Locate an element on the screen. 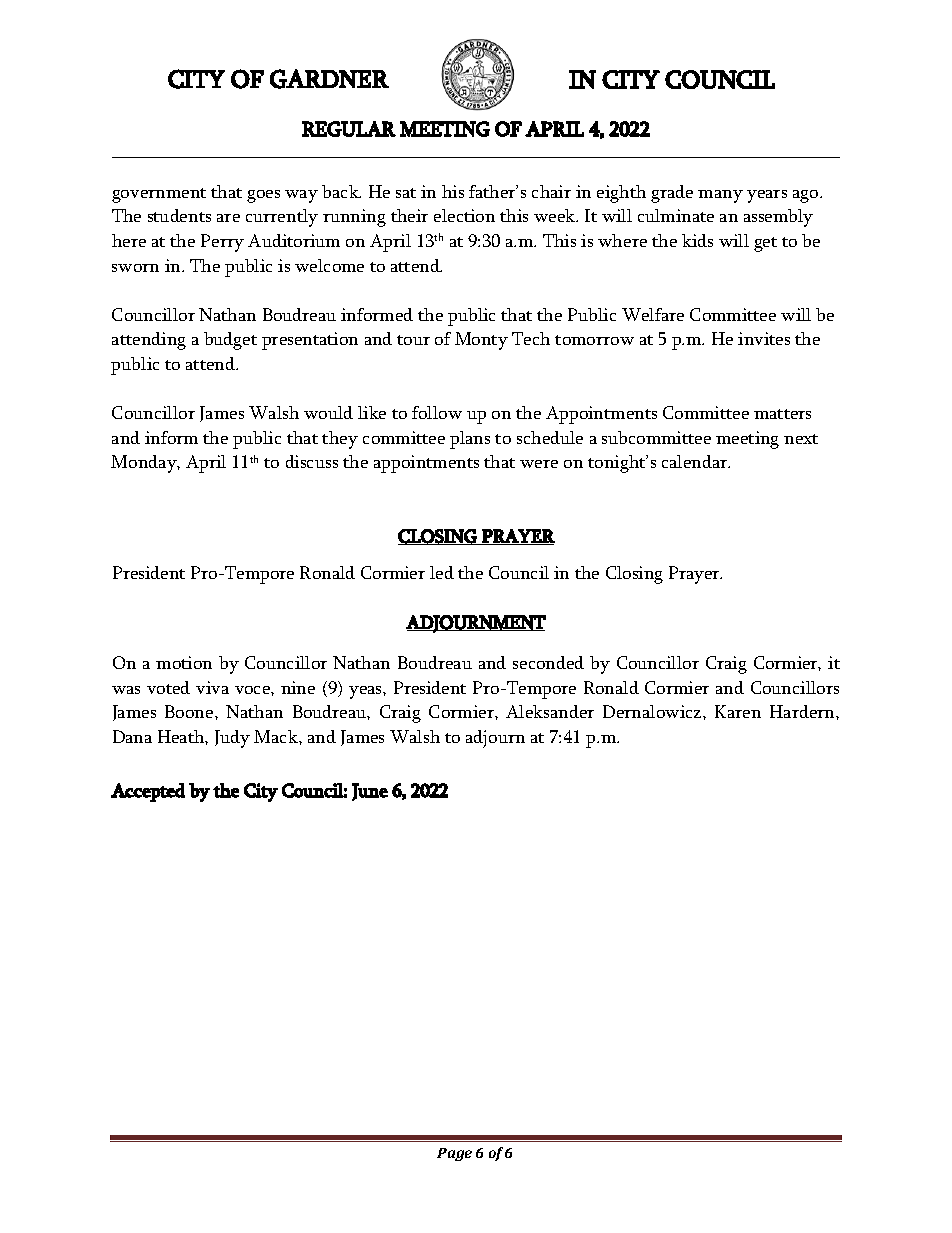 This screenshot has width=952, height=1233. Accepted is located at coordinates (148, 792).
